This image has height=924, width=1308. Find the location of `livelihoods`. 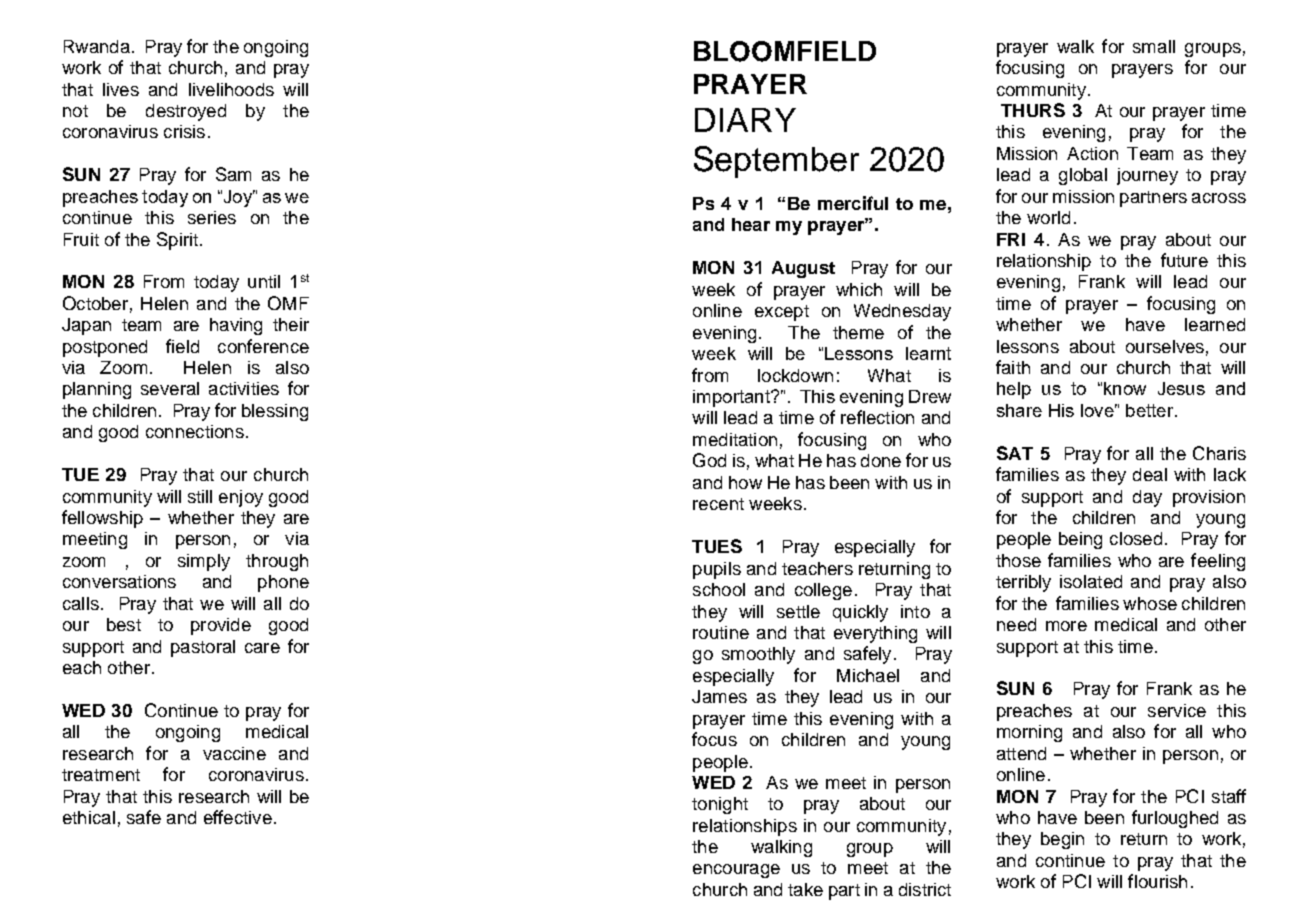

livelihoods is located at coordinates (231, 89).
